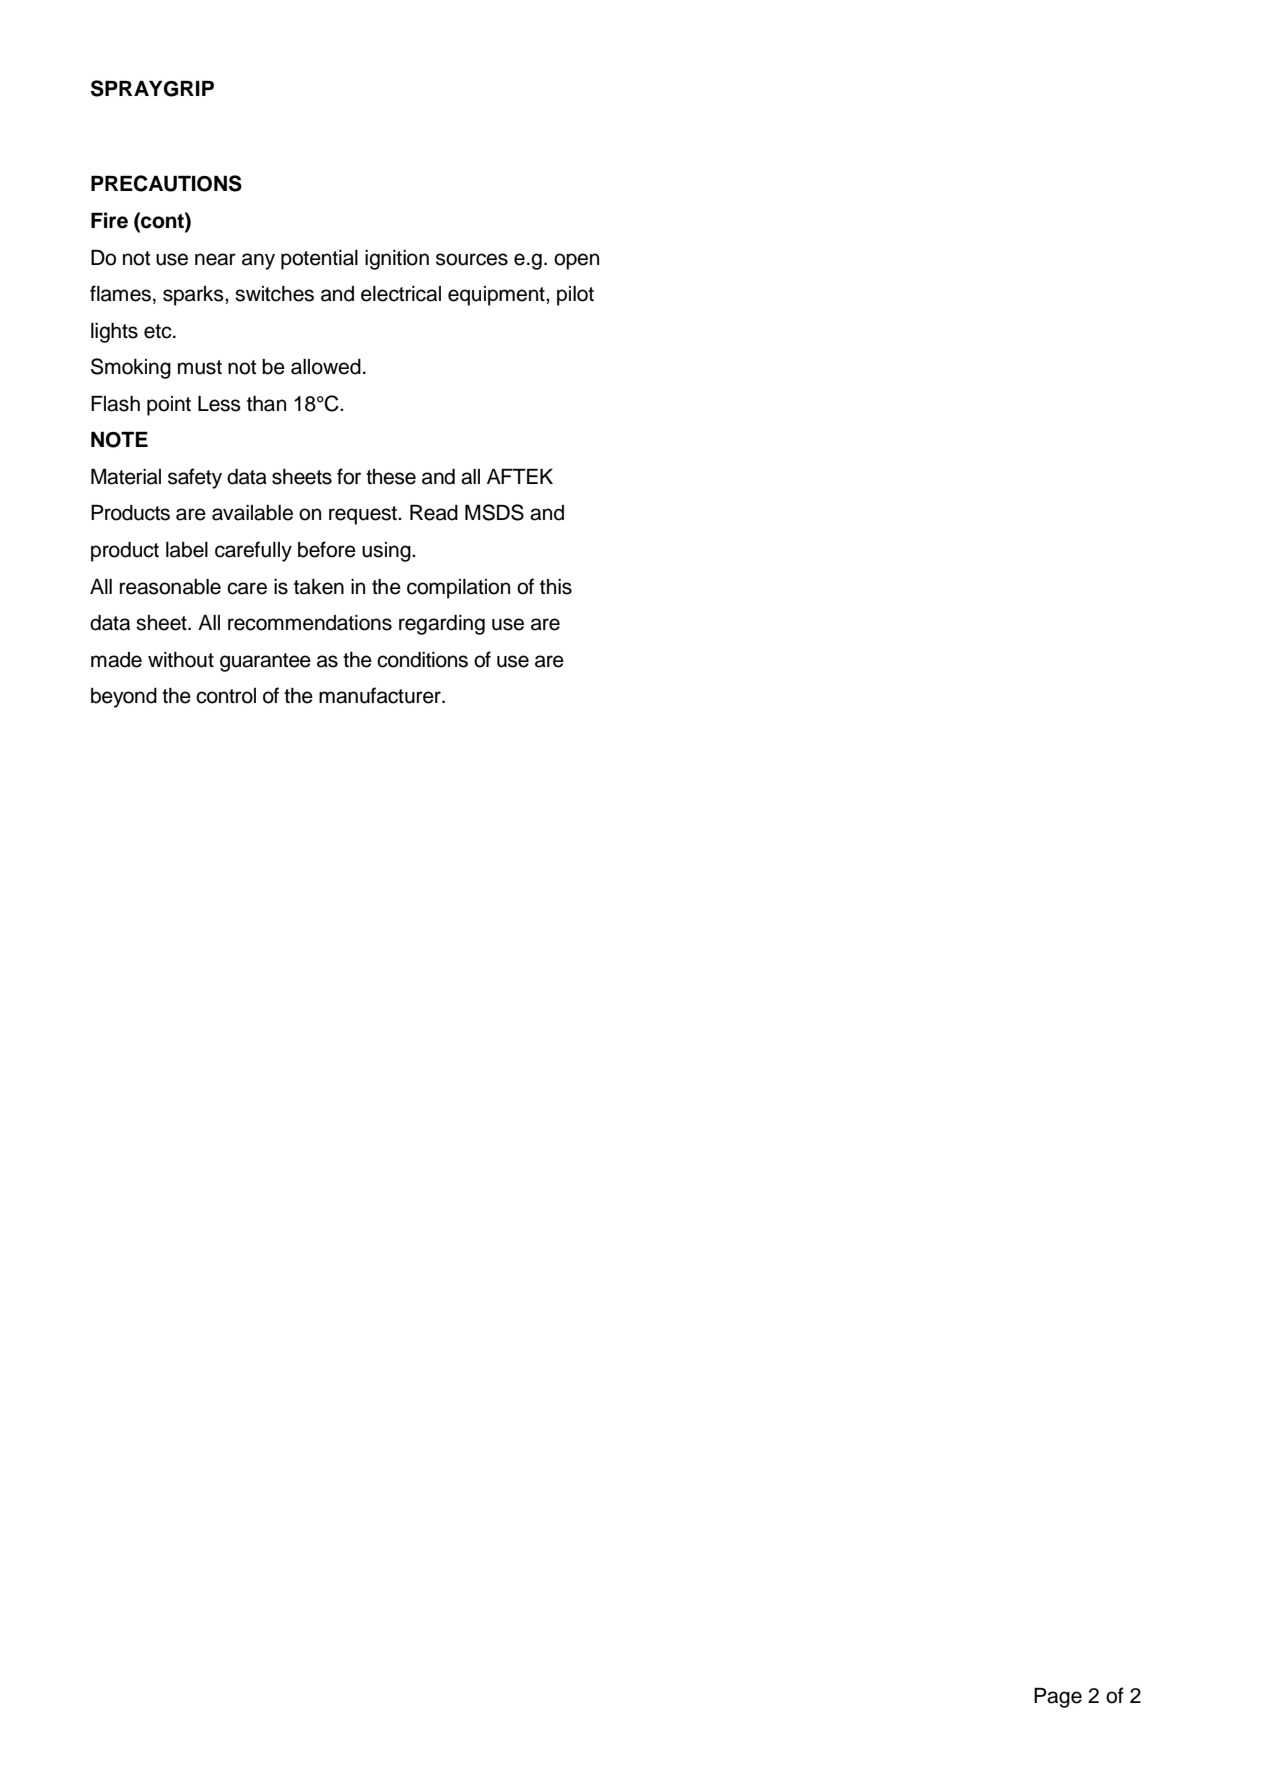 Image resolution: width=1261 pixels, height=1785 pixels. Describe the element at coordinates (422, 660) in the screenshot. I see `conditions` at that location.
